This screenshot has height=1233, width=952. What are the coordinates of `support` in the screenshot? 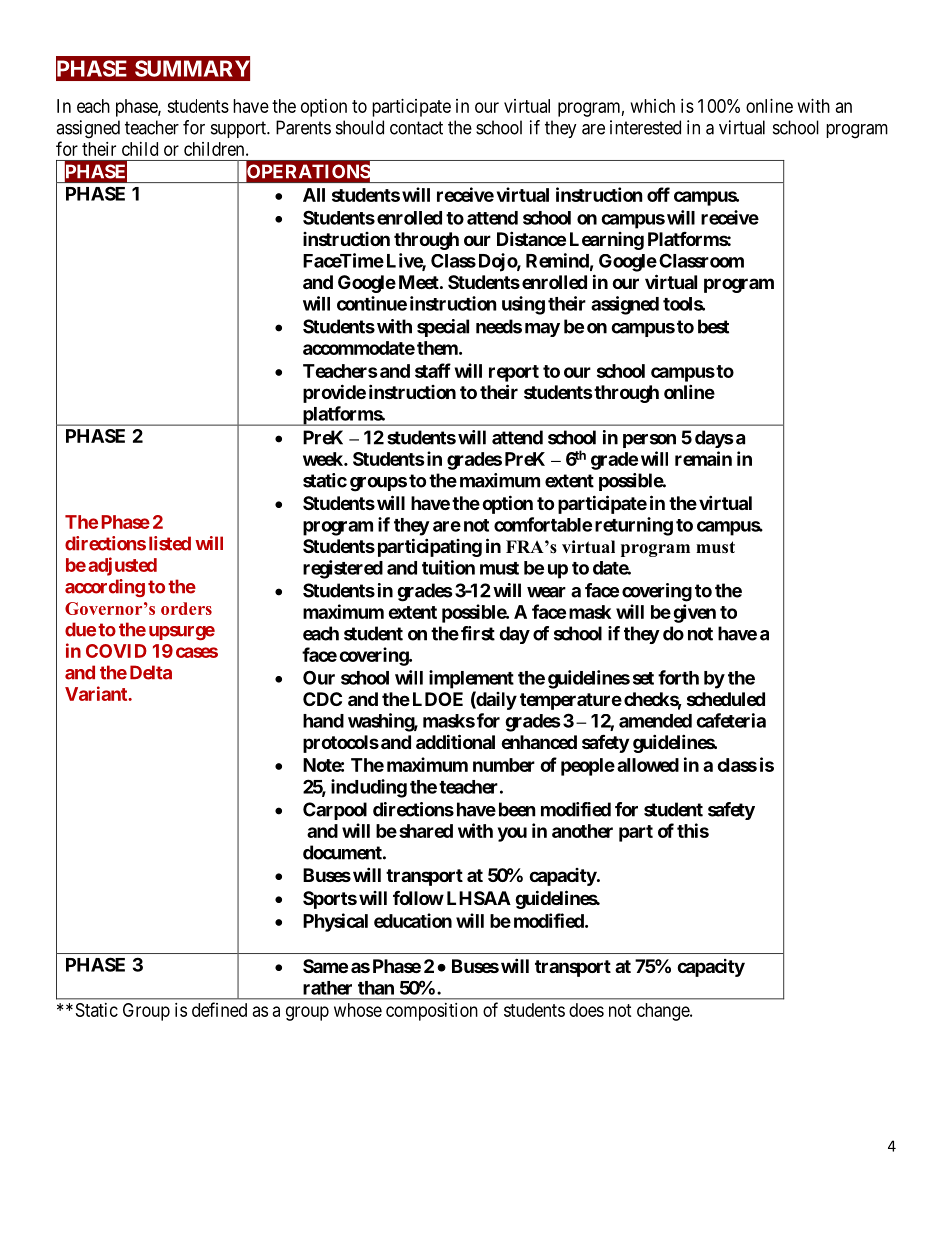 It's located at (240, 129).
